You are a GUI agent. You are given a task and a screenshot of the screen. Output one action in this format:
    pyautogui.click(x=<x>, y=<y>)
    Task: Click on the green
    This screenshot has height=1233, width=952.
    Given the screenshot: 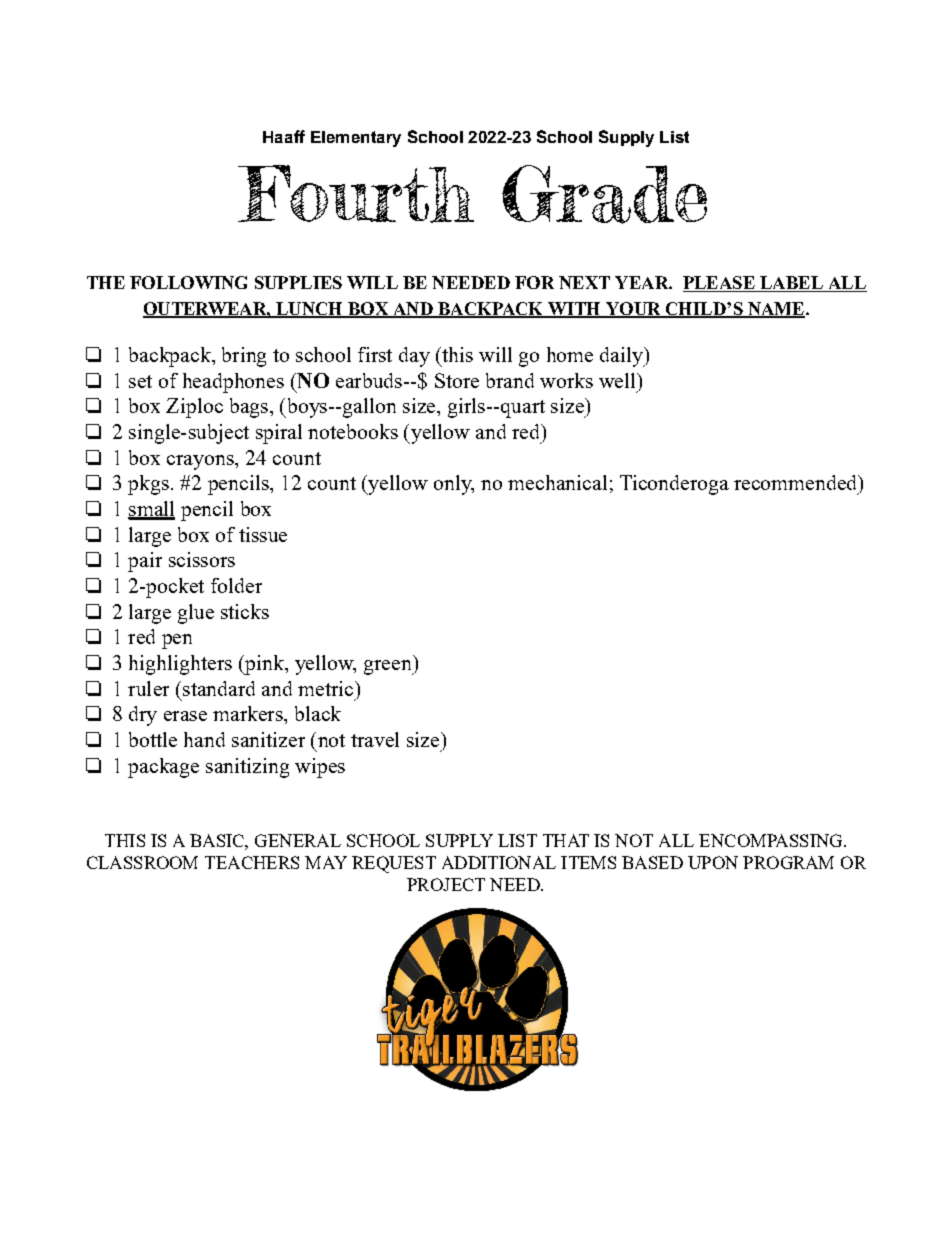 What is the action you would take?
    pyautogui.click(x=389, y=667)
